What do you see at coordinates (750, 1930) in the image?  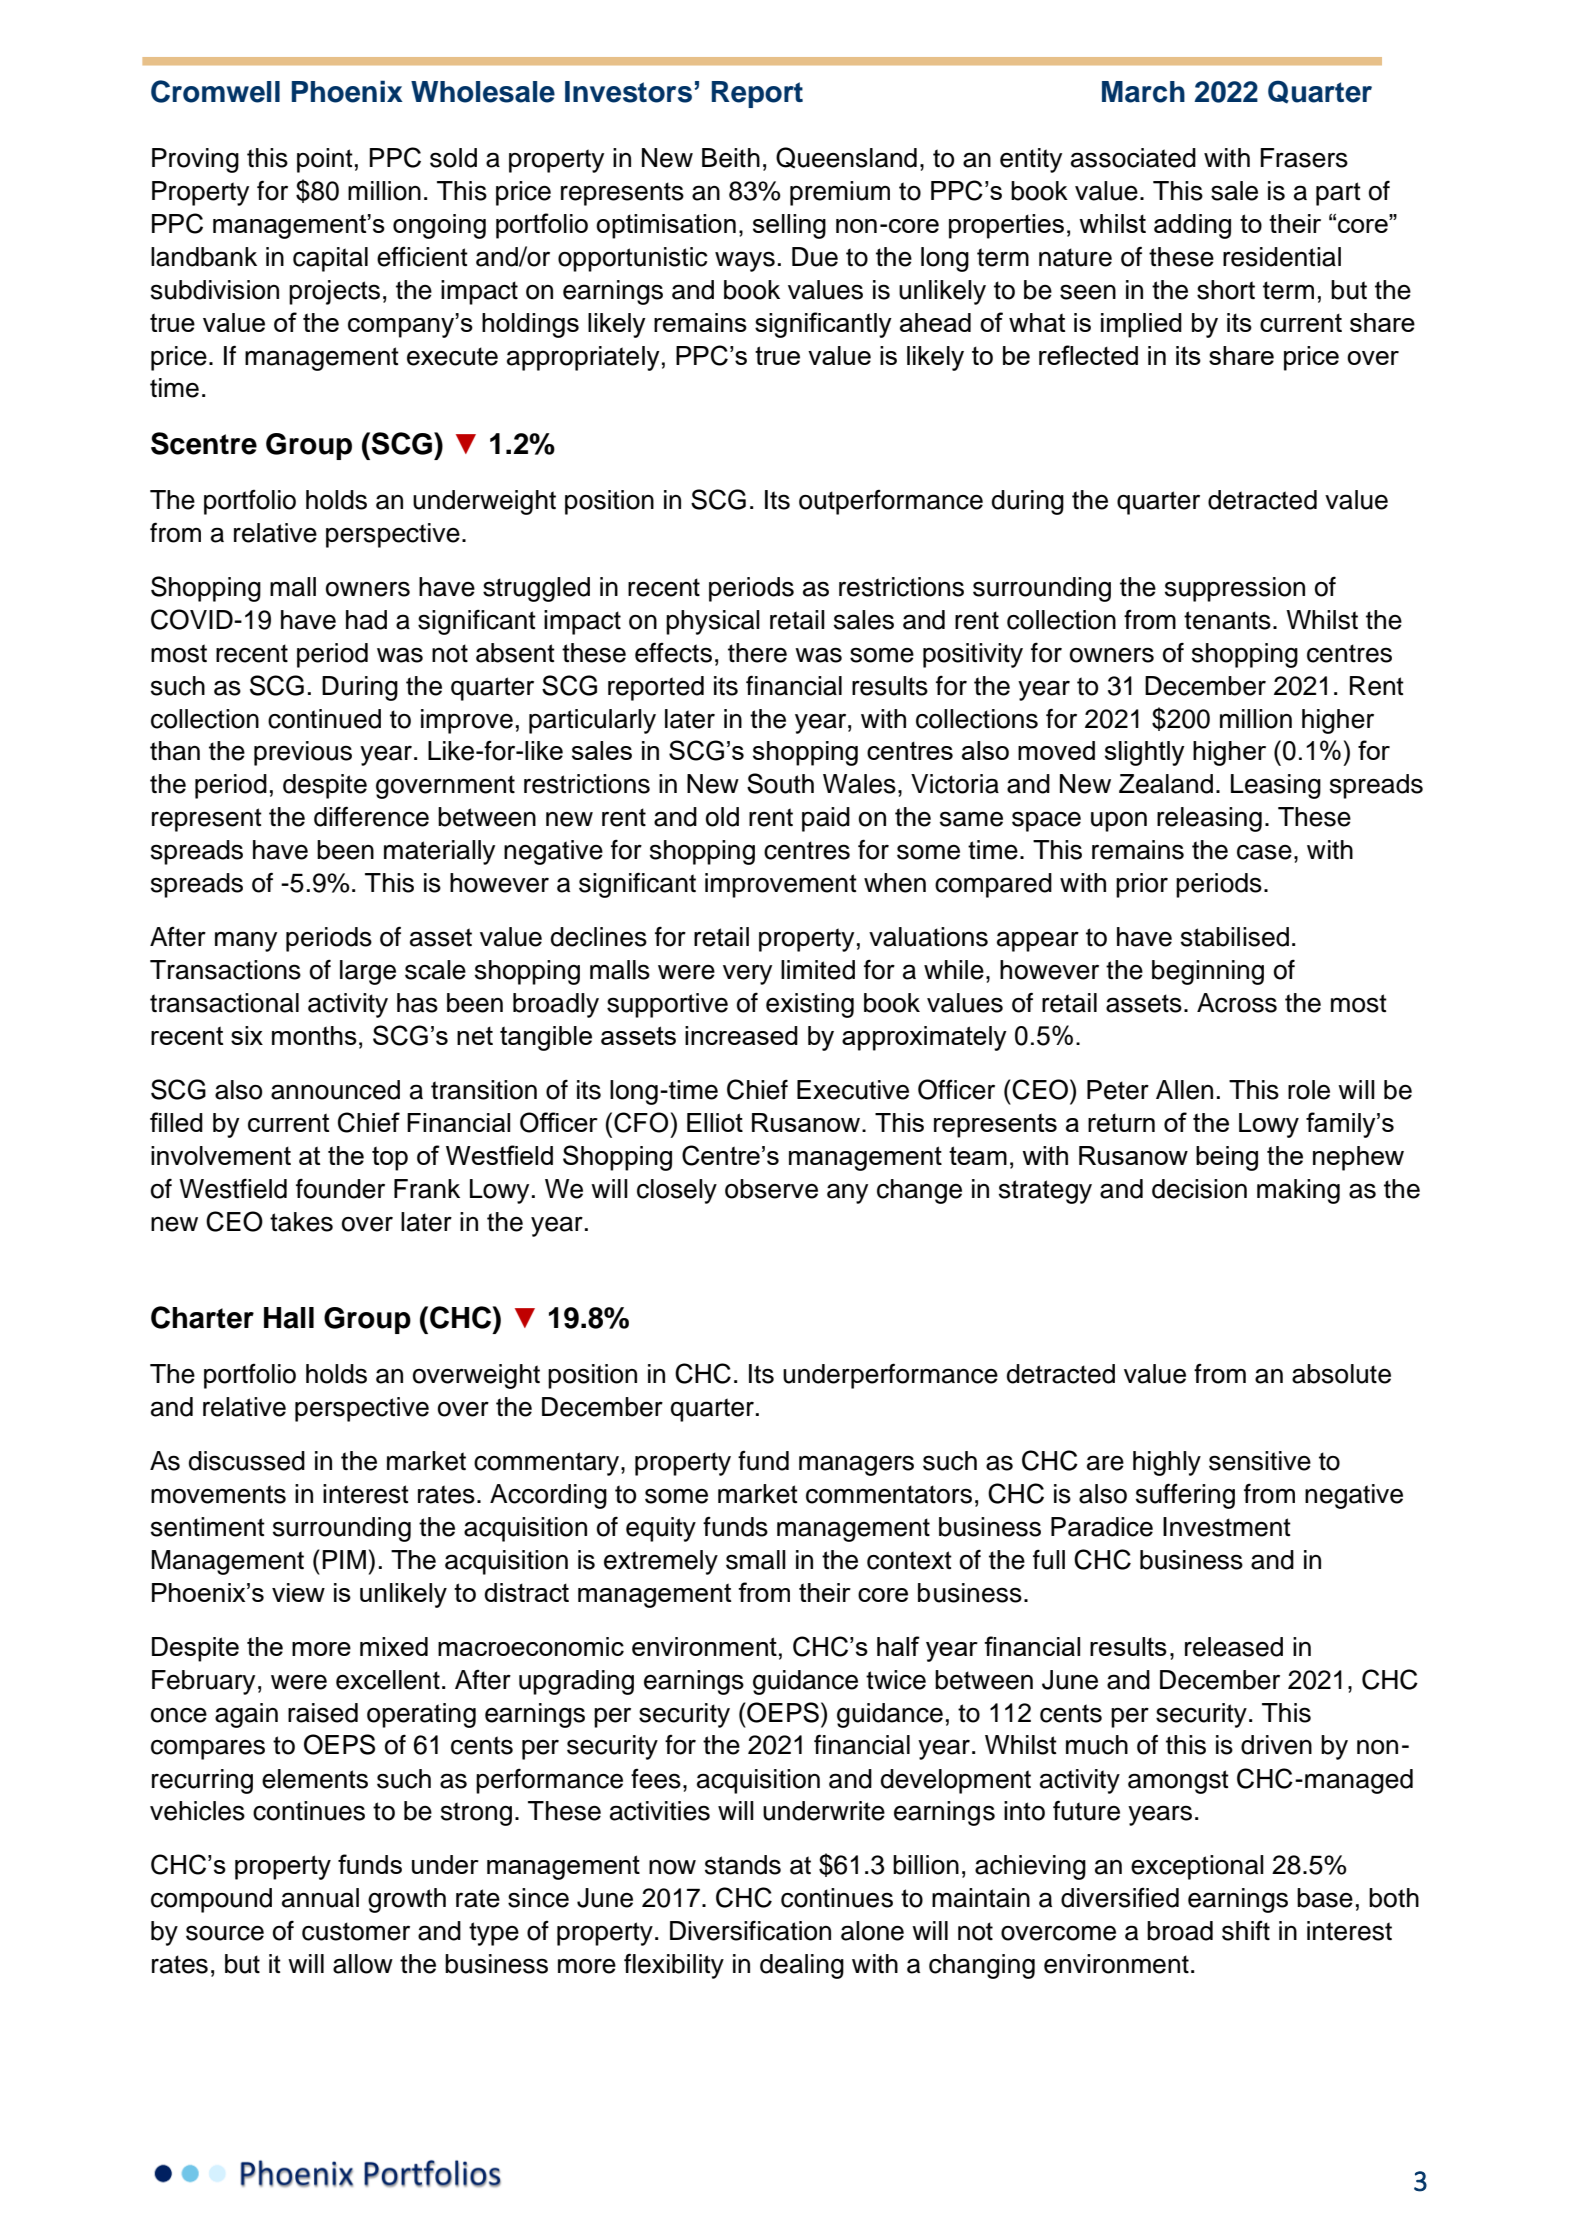 I see `Diversification` at bounding box center [750, 1930].
